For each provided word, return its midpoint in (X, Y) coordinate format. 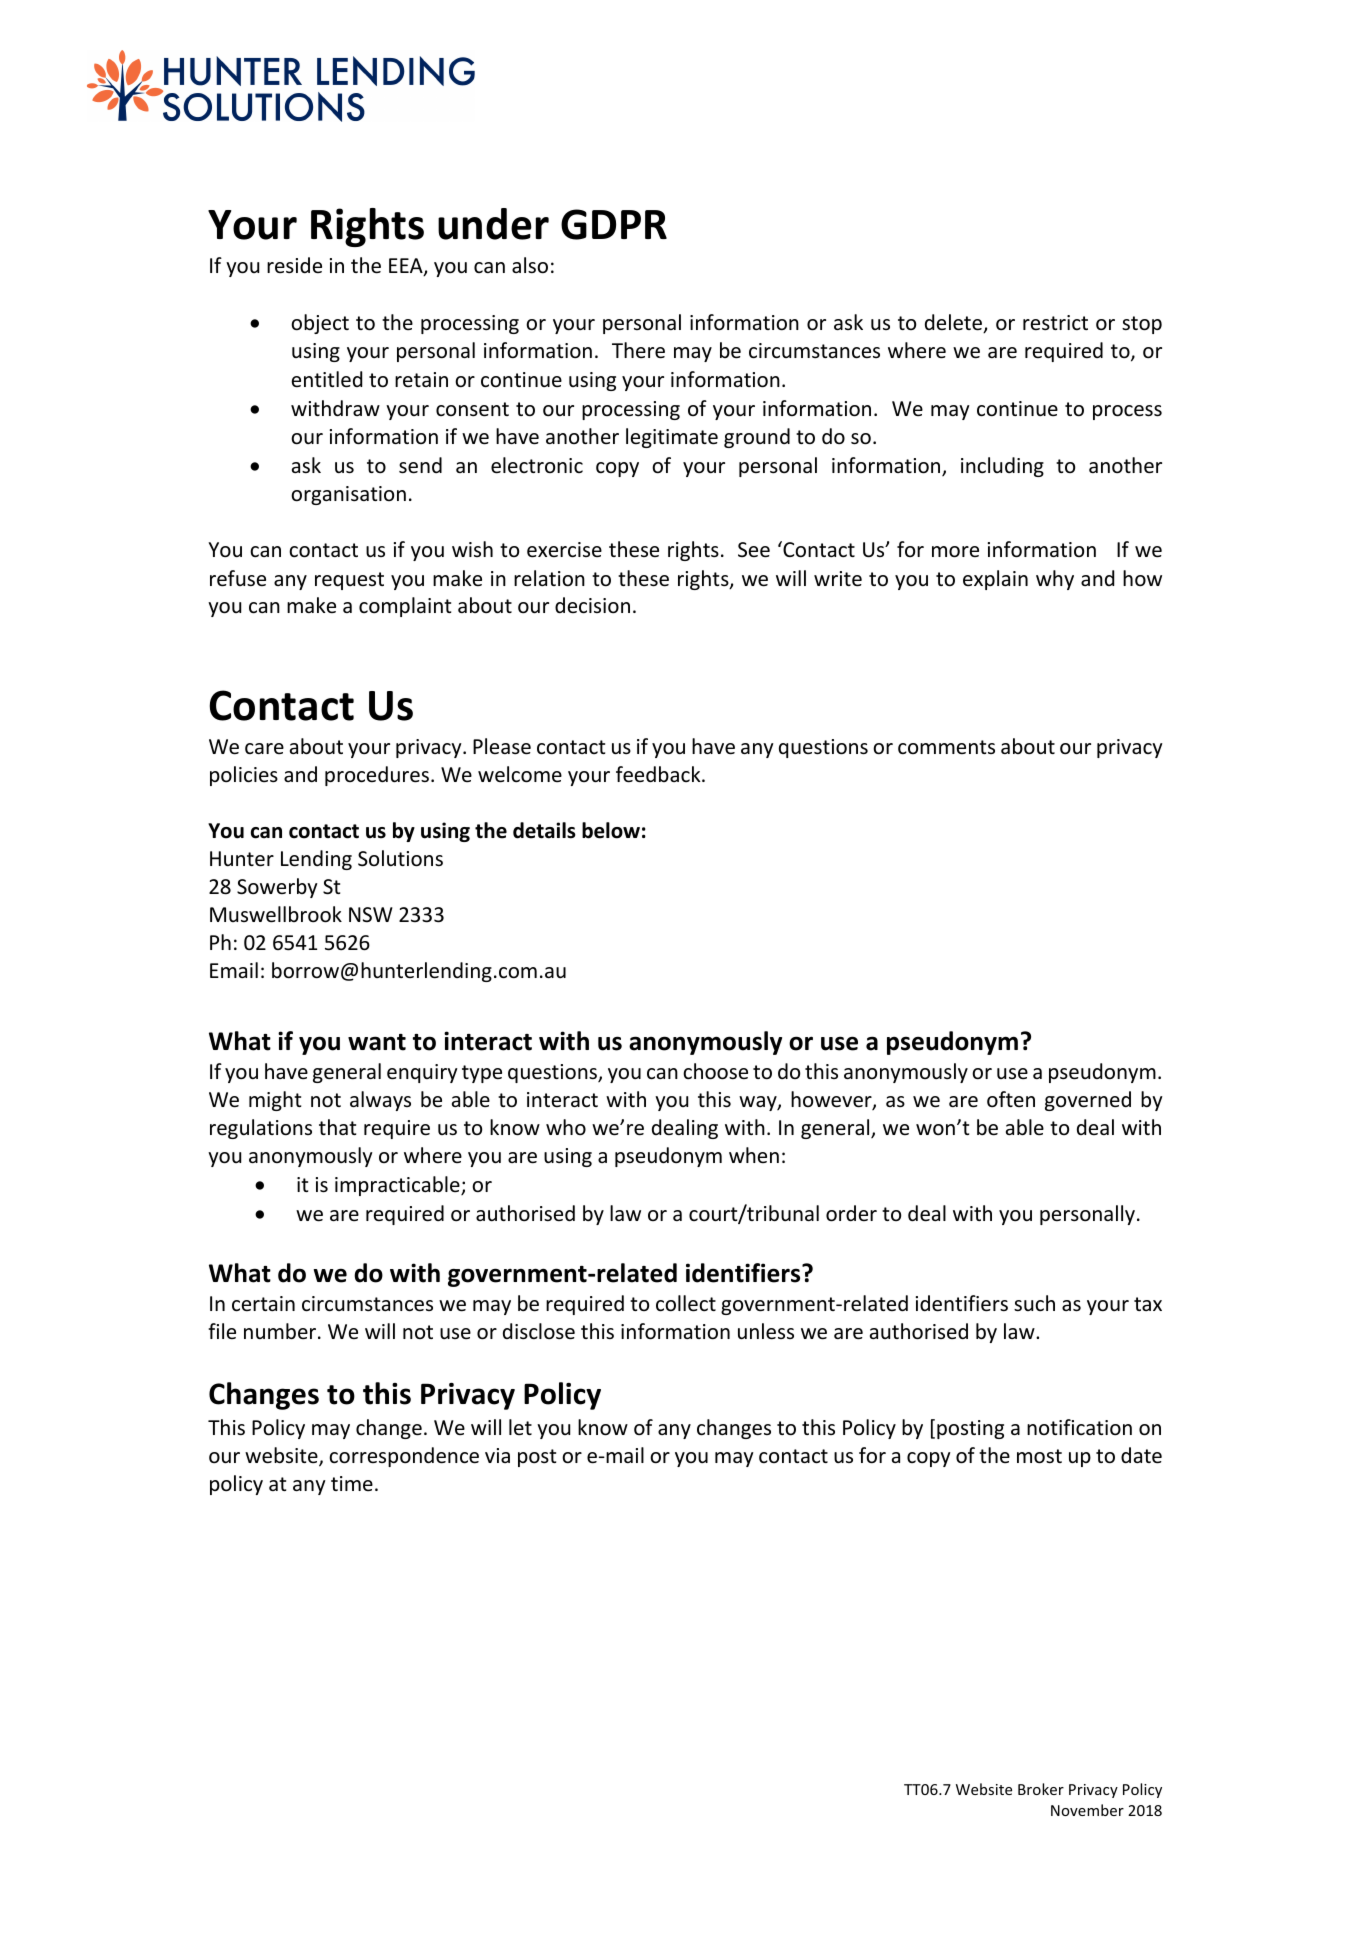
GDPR (614, 224)
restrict (1055, 322)
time (352, 1483)
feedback (659, 774)
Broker (1041, 1789)
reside (294, 265)
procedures (377, 776)
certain (263, 1304)
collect (686, 1303)
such (1034, 1303)
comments (946, 747)
